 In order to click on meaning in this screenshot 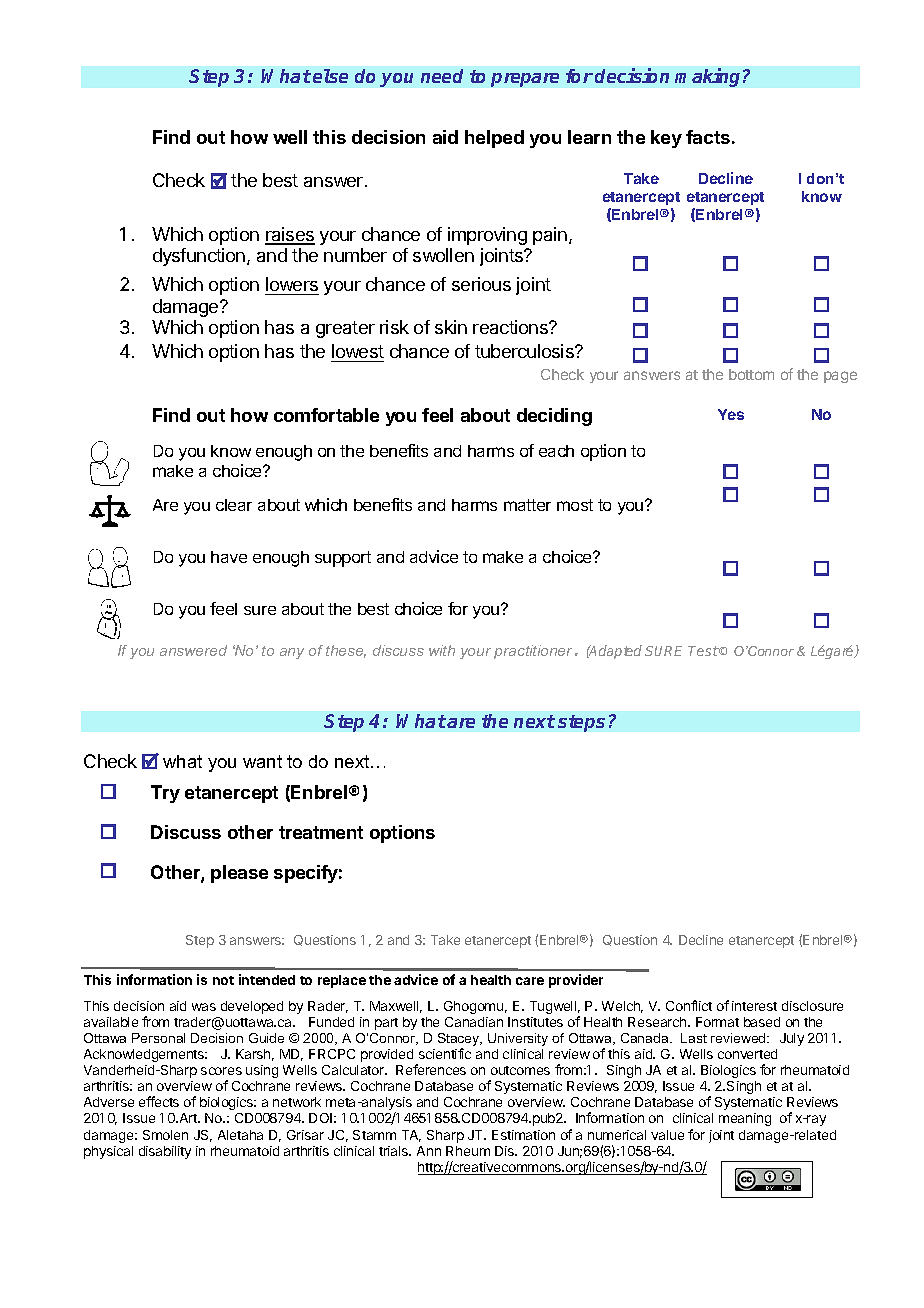, I will do `click(745, 1119)`.
